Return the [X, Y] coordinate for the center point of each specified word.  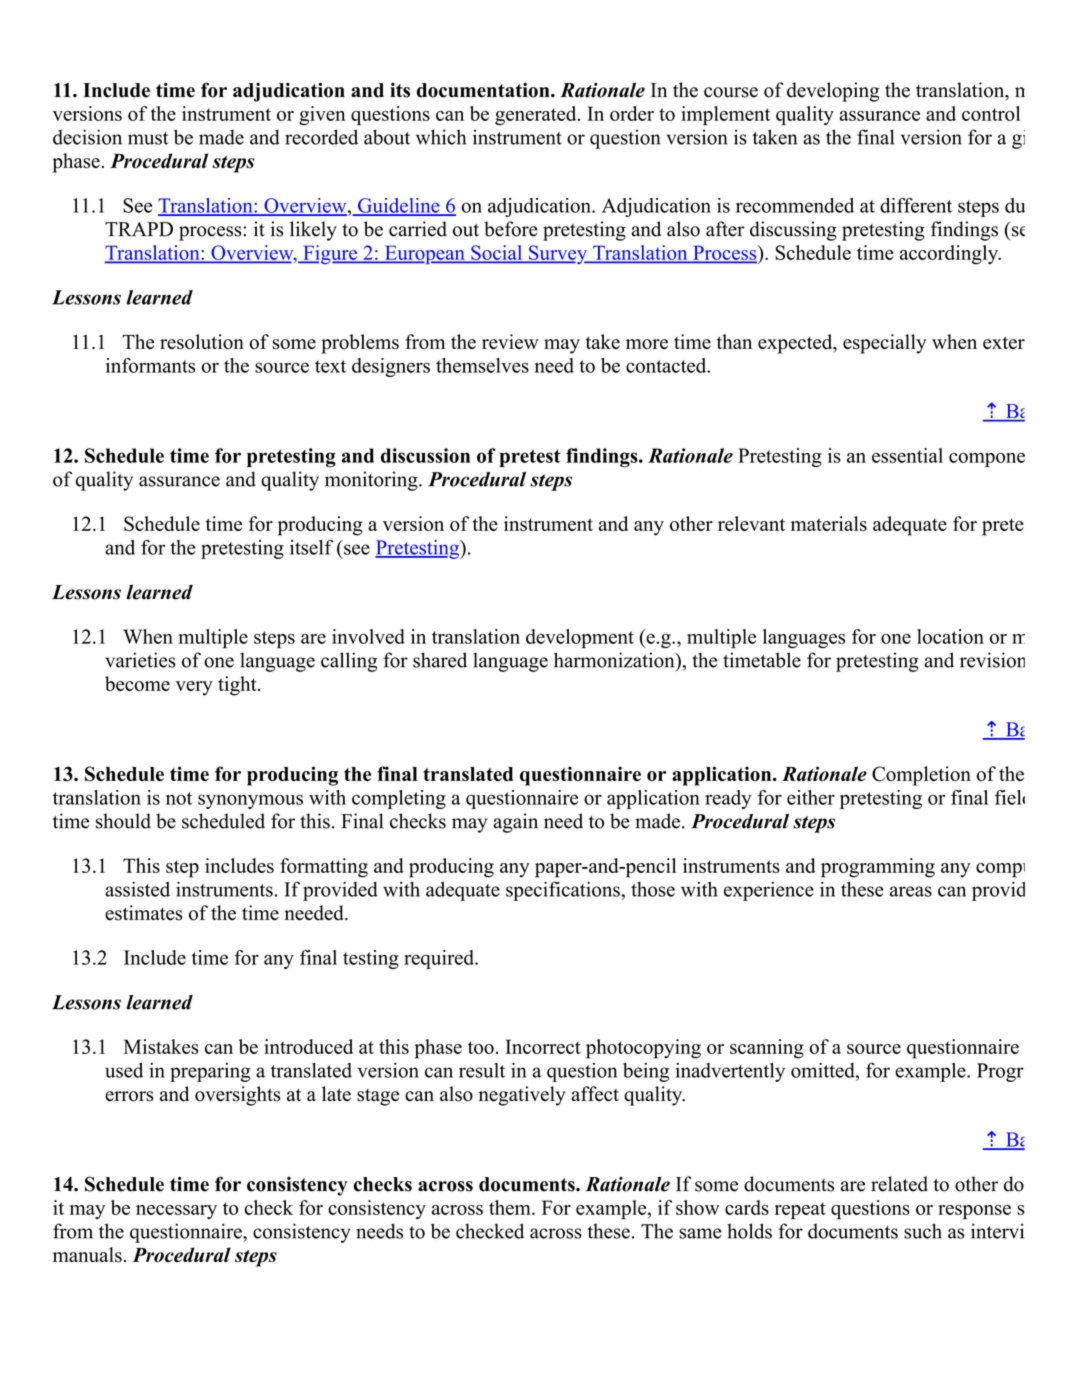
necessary [176, 1212]
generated [537, 115]
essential [907, 455]
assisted [137, 889]
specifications [564, 891]
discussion [425, 455]
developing [833, 92]
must [148, 138]
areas [911, 891]
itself [311, 547]
